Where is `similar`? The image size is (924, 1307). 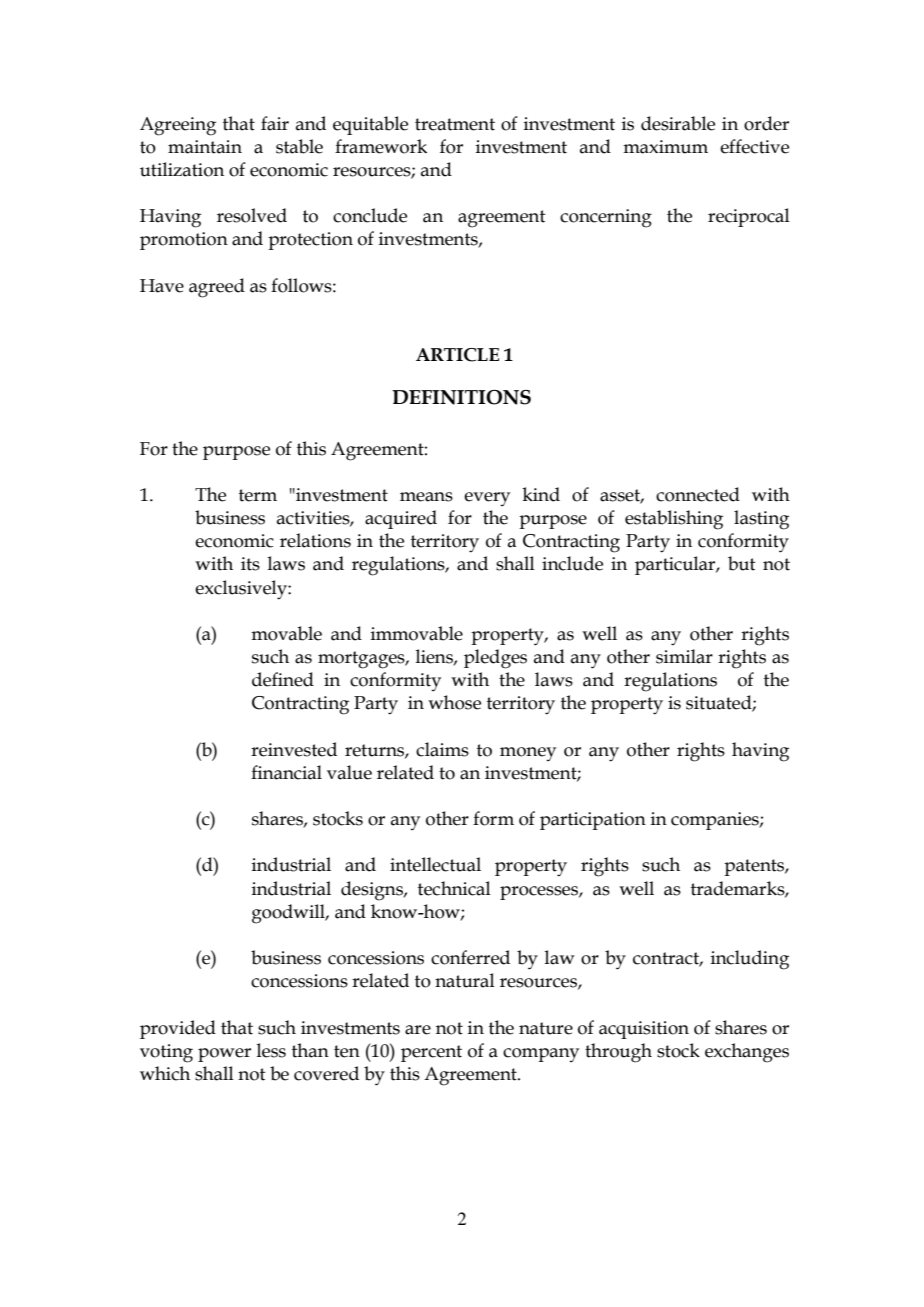
similar is located at coordinates (684, 656).
